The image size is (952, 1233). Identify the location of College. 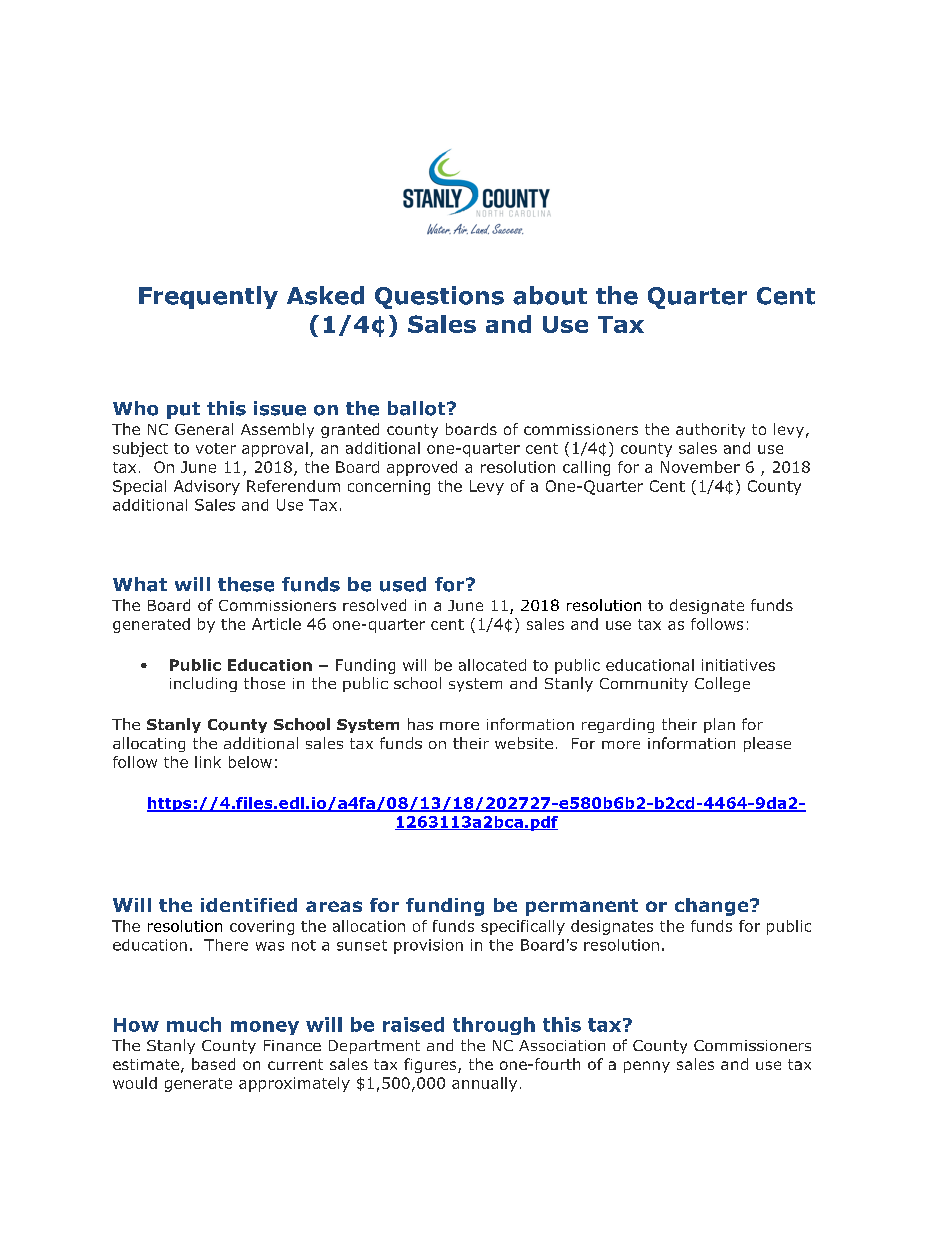
(722, 684).
